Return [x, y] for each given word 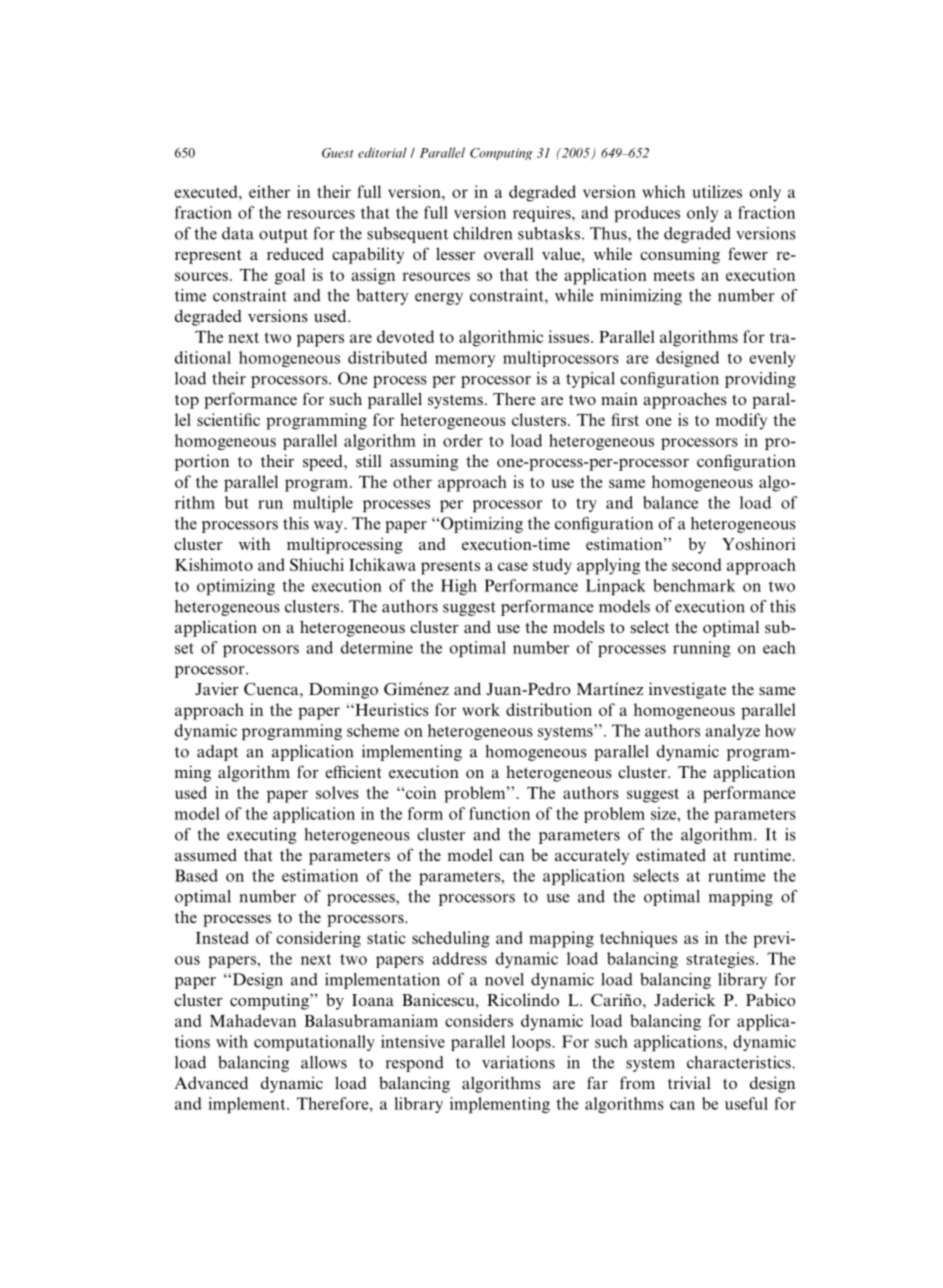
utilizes [717, 191]
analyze [732, 732]
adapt [217, 753]
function [499, 813]
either [269, 191]
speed [324, 463]
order [463, 440]
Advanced [211, 1082]
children [482, 233]
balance [670, 502]
